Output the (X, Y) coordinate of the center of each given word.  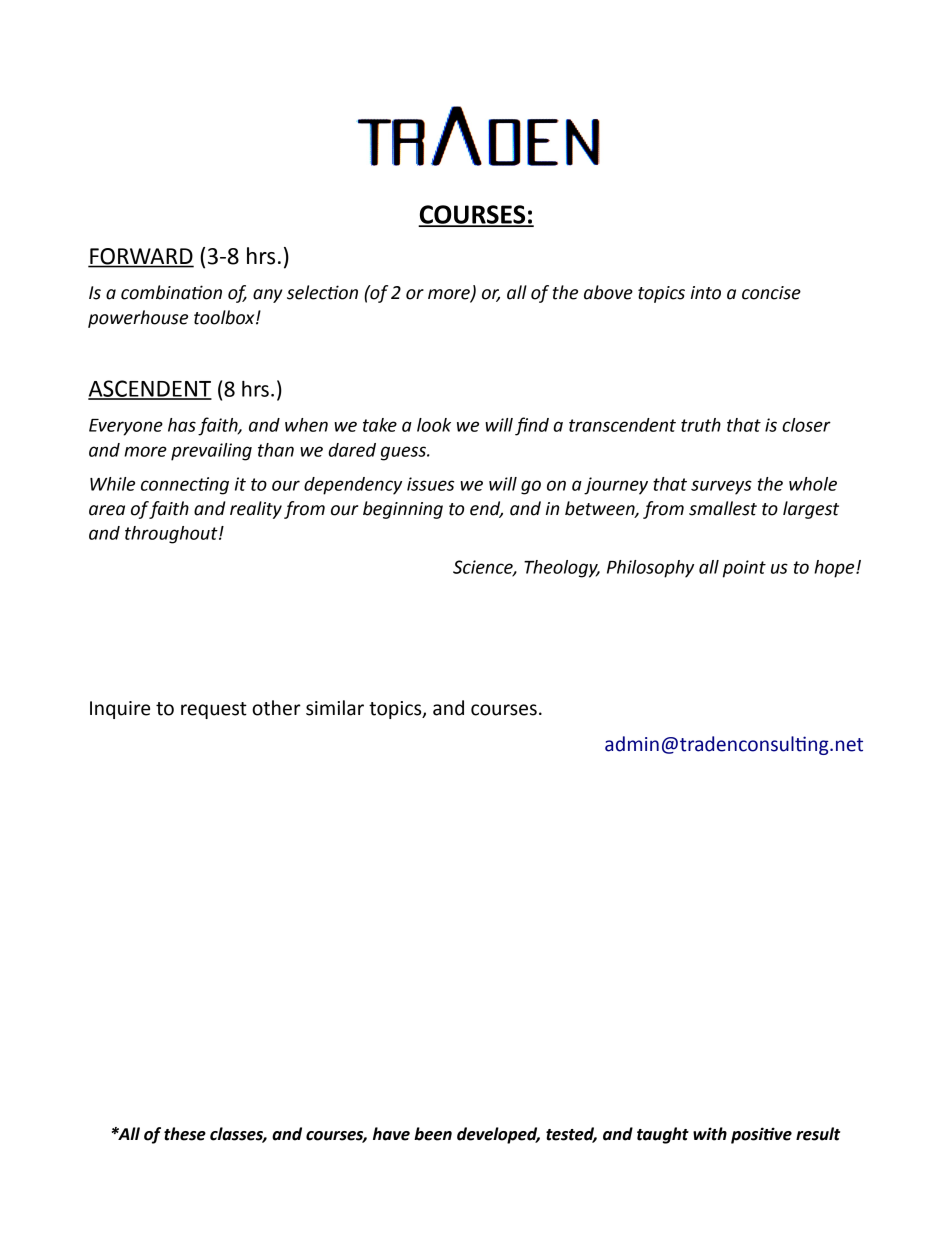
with (710, 1134)
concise (771, 293)
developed (498, 1135)
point (744, 569)
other (276, 708)
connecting (185, 486)
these (185, 1134)
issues (430, 484)
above (608, 292)
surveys (721, 487)
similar (335, 708)
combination (171, 292)
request (214, 710)
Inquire (120, 710)
